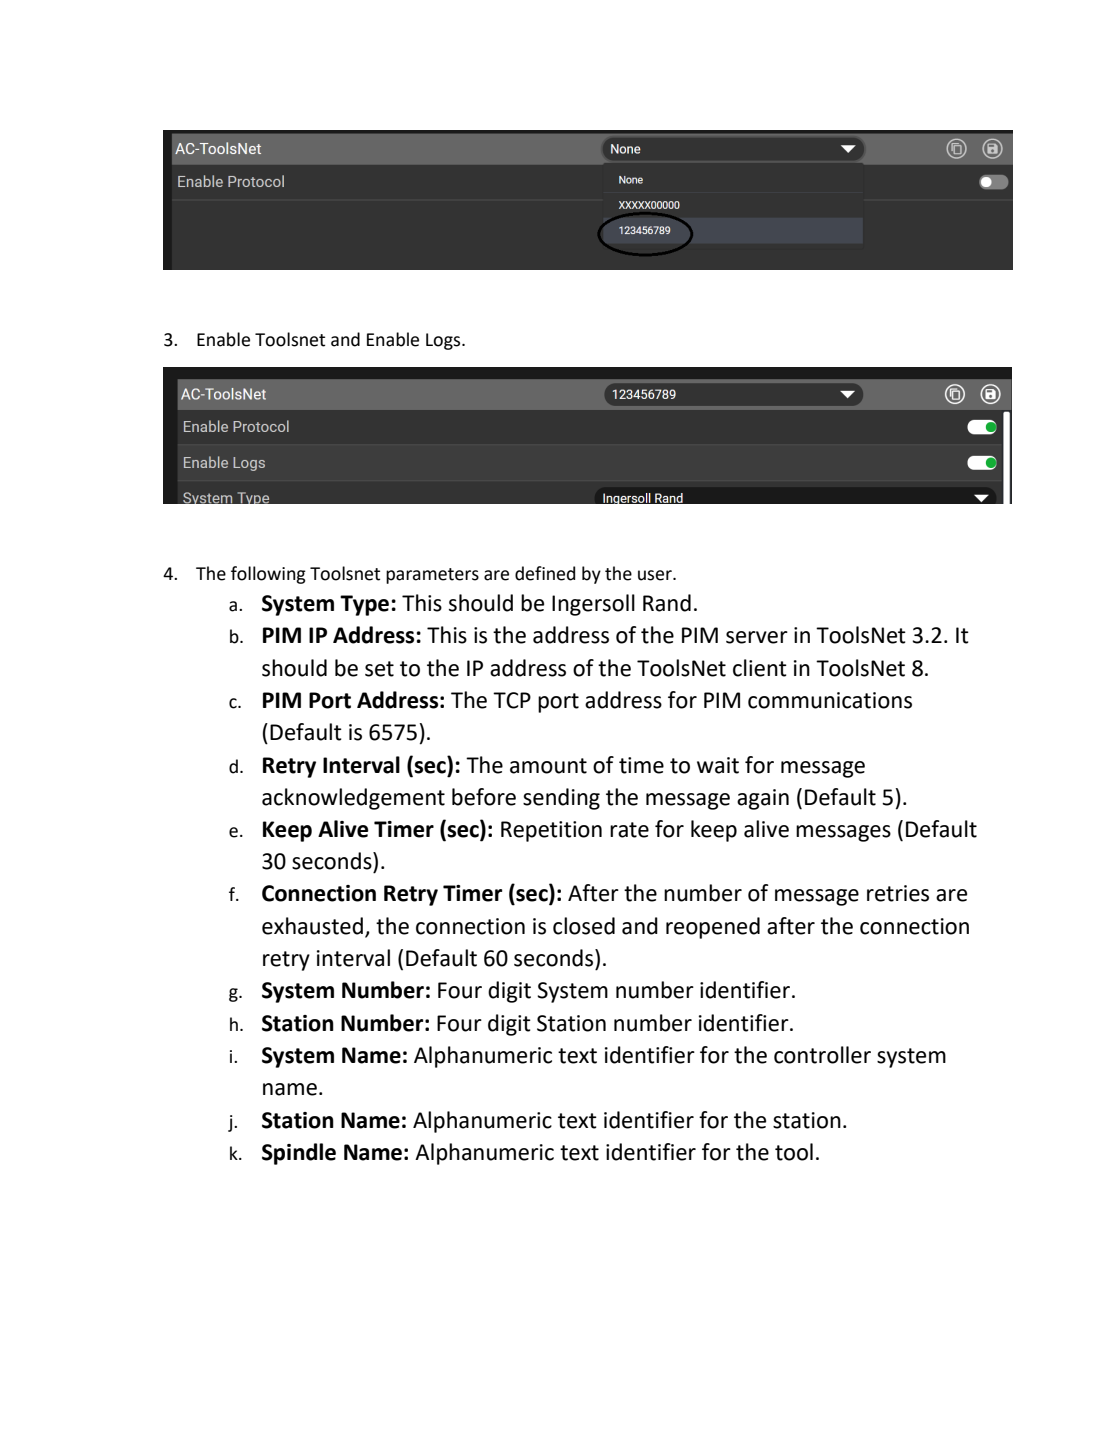 The width and height of the document is (1111, 1438). What do you see at coordinates (584, 926) in the document?
I see `closed` at bounding box center [584, 926].
